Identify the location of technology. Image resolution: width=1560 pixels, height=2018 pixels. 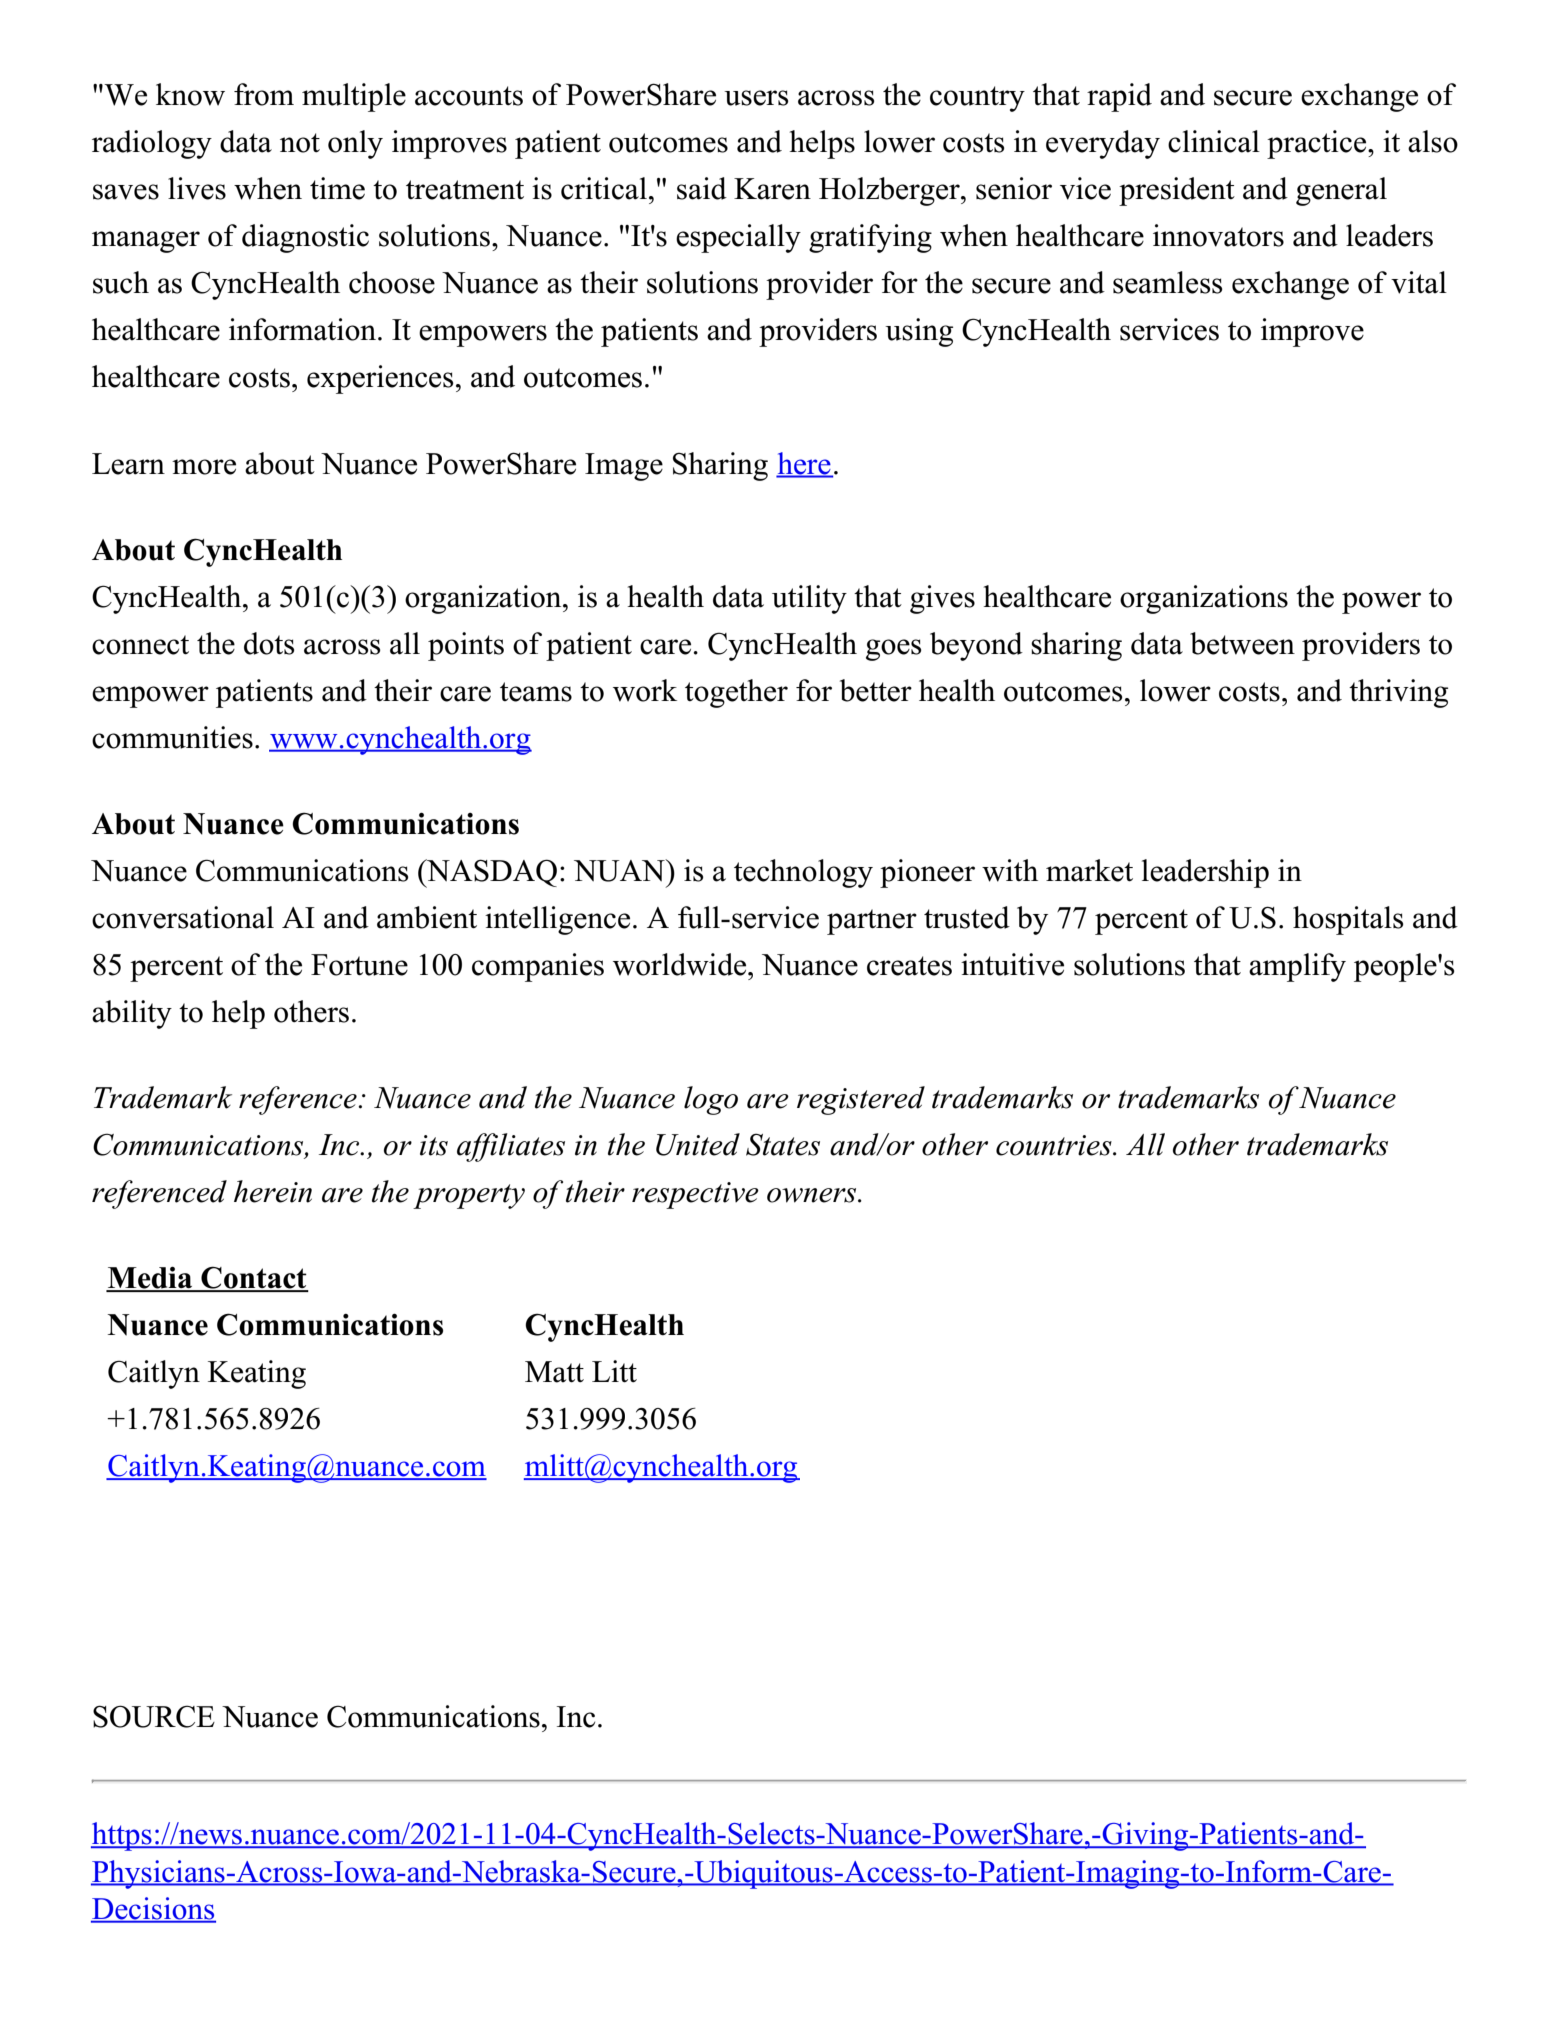
(803, 873).
